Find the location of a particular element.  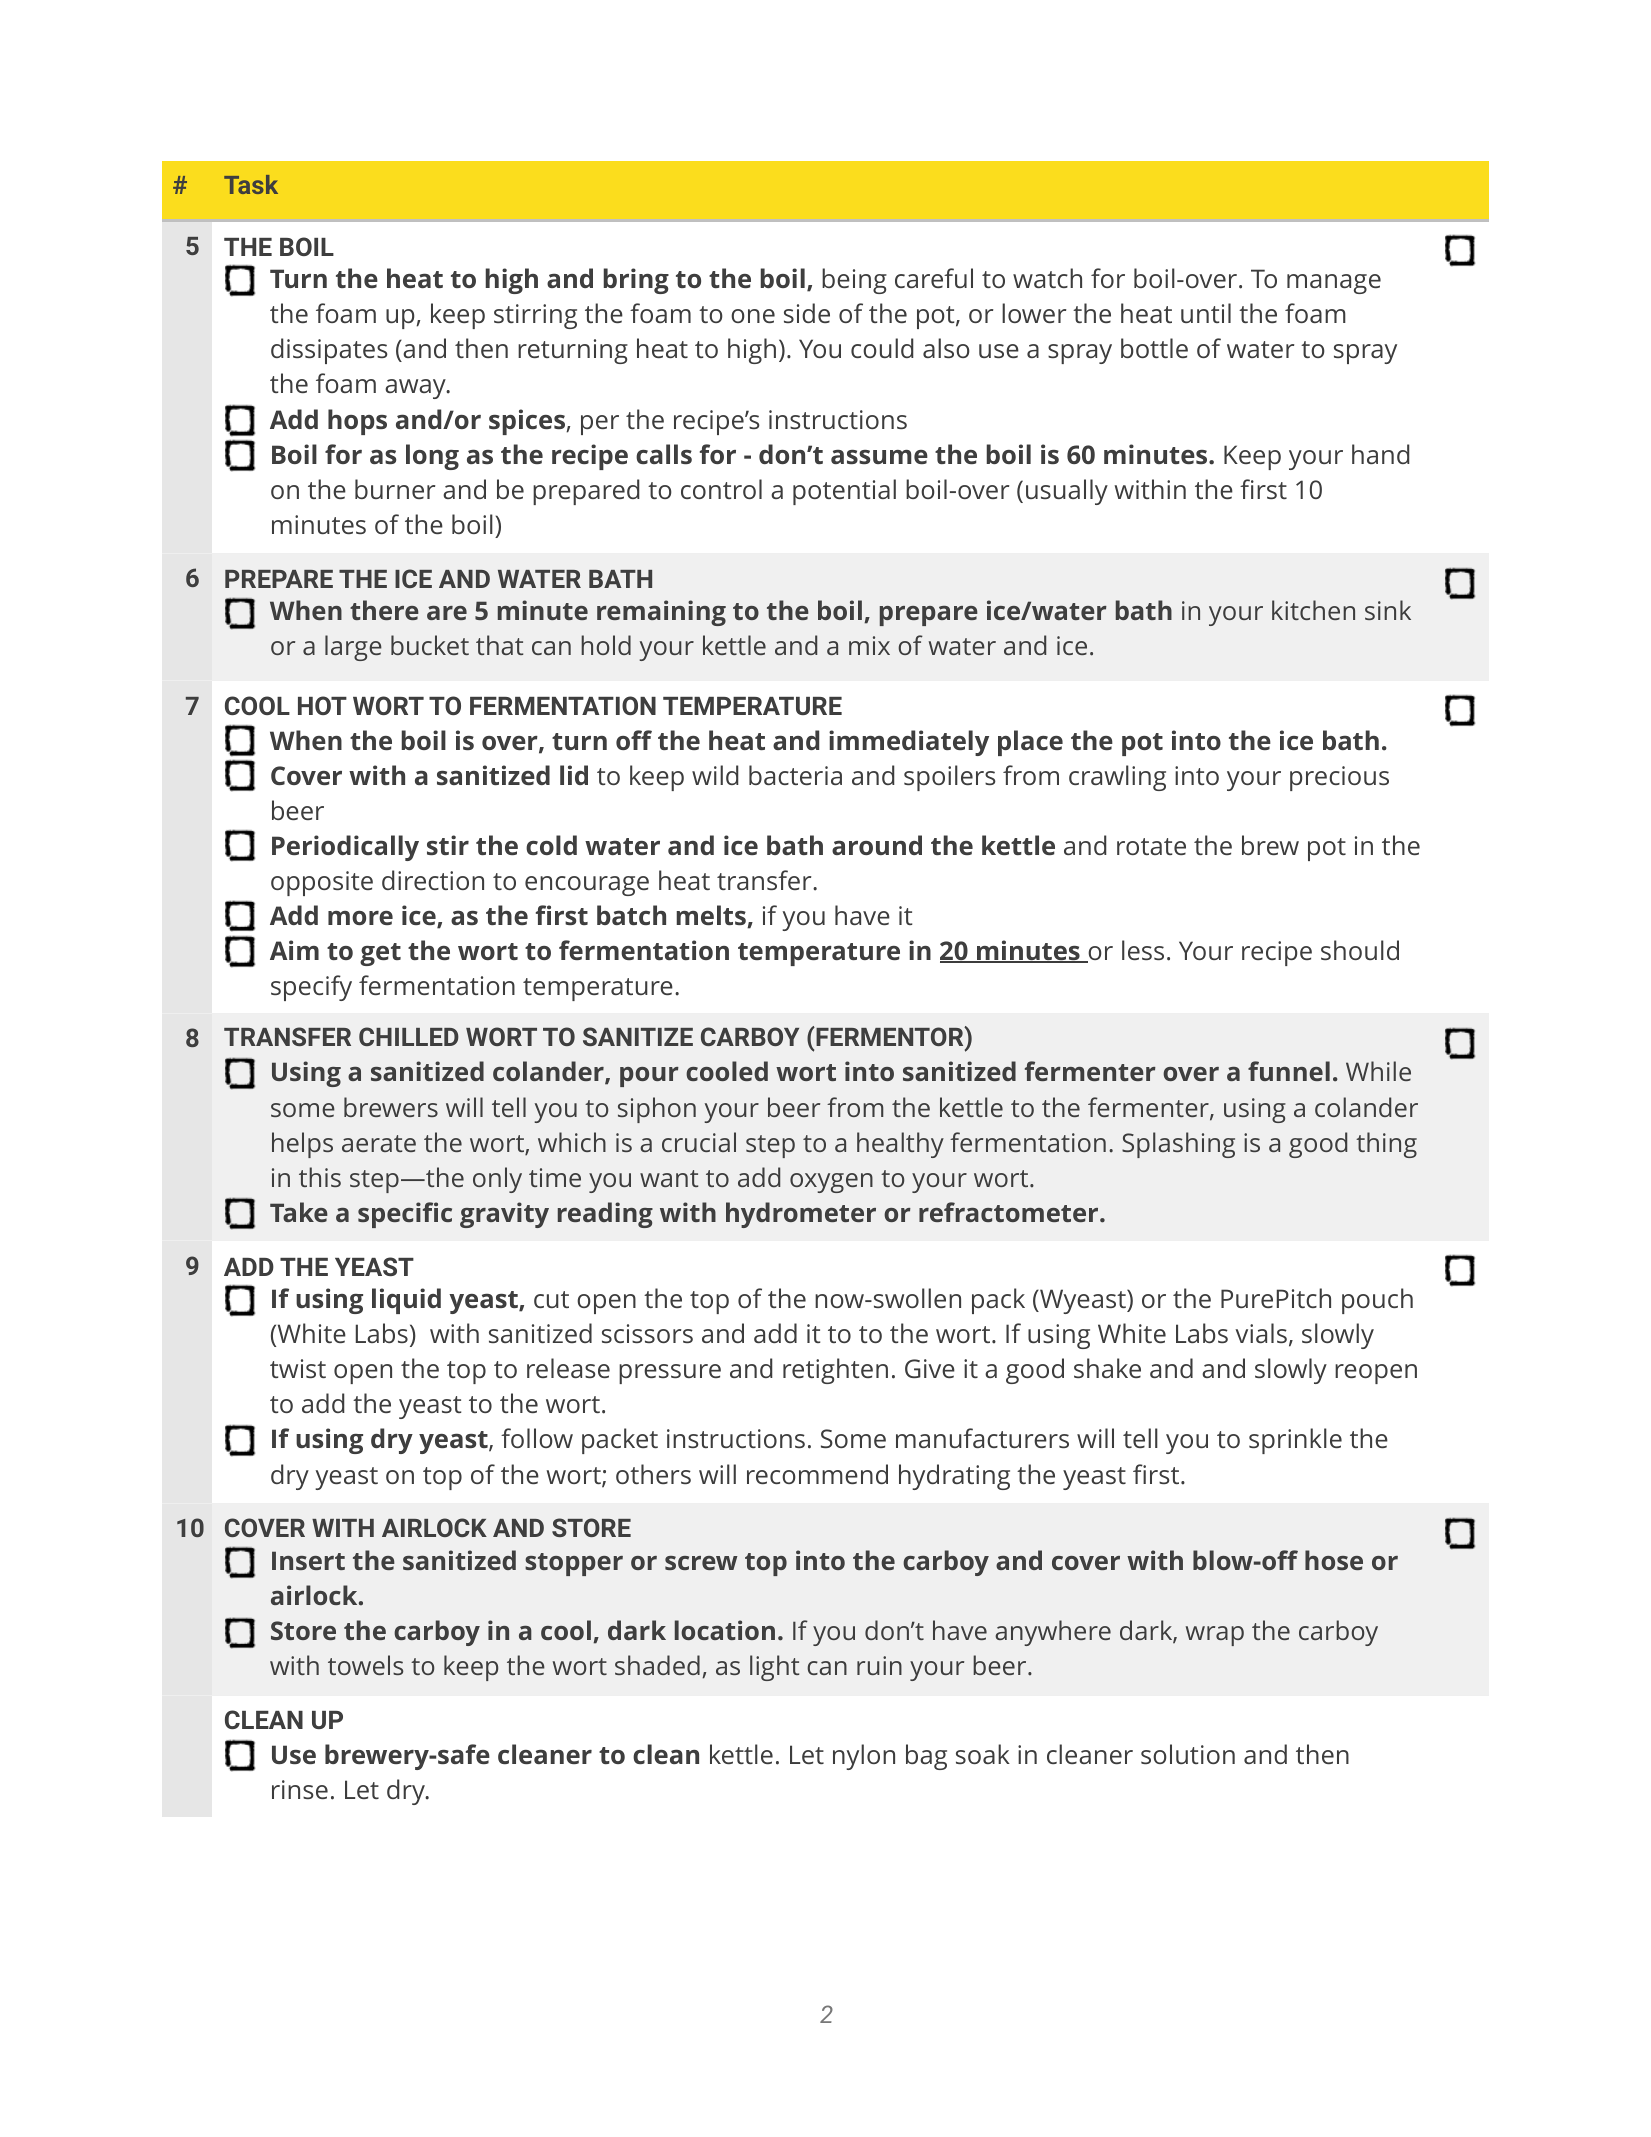

being is located at coordinates (854, 281).
